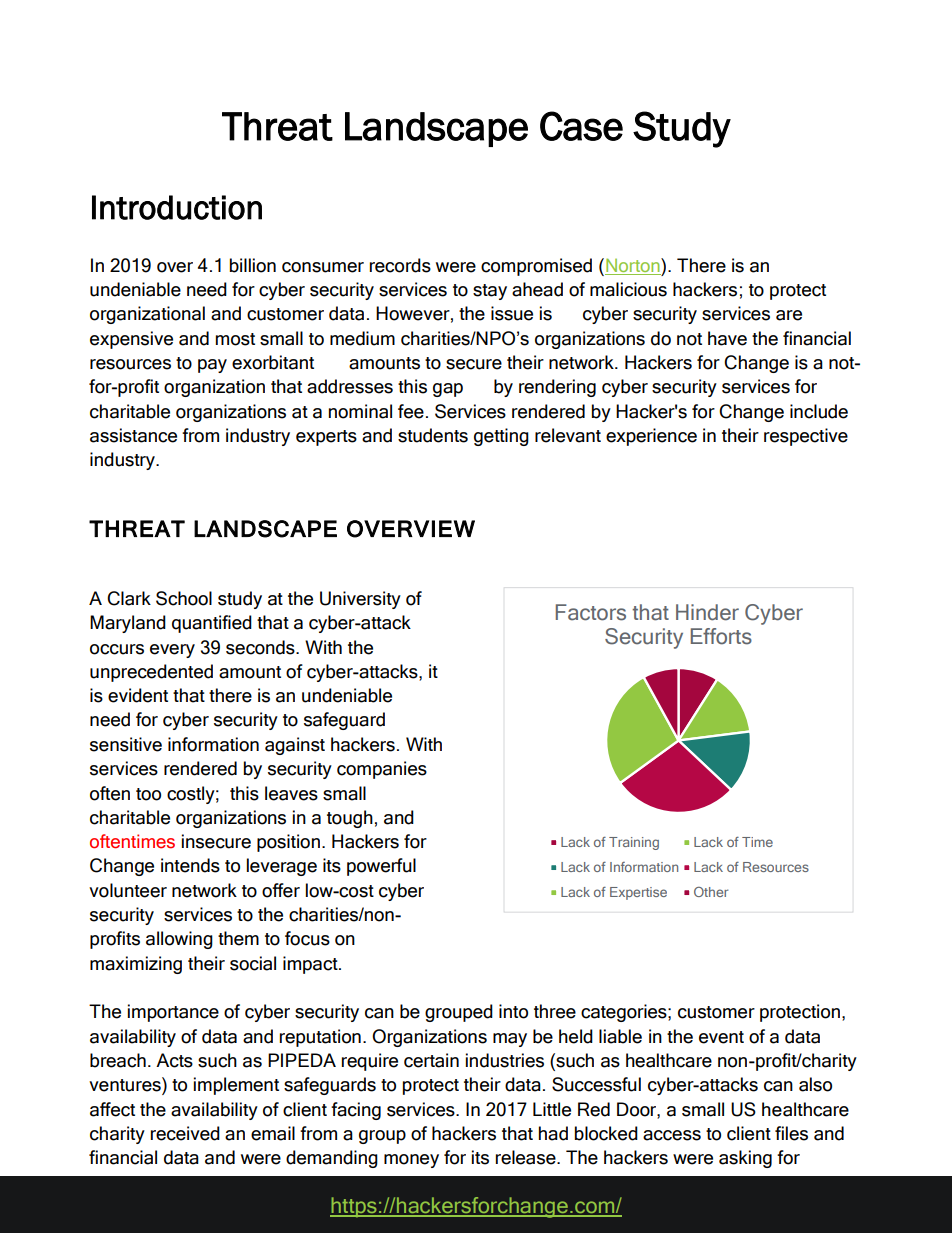 This screenshot has height=1233, width=952. Describe the element at coordinates (581, 126) in the screenshot. I see `Case` at that location.
